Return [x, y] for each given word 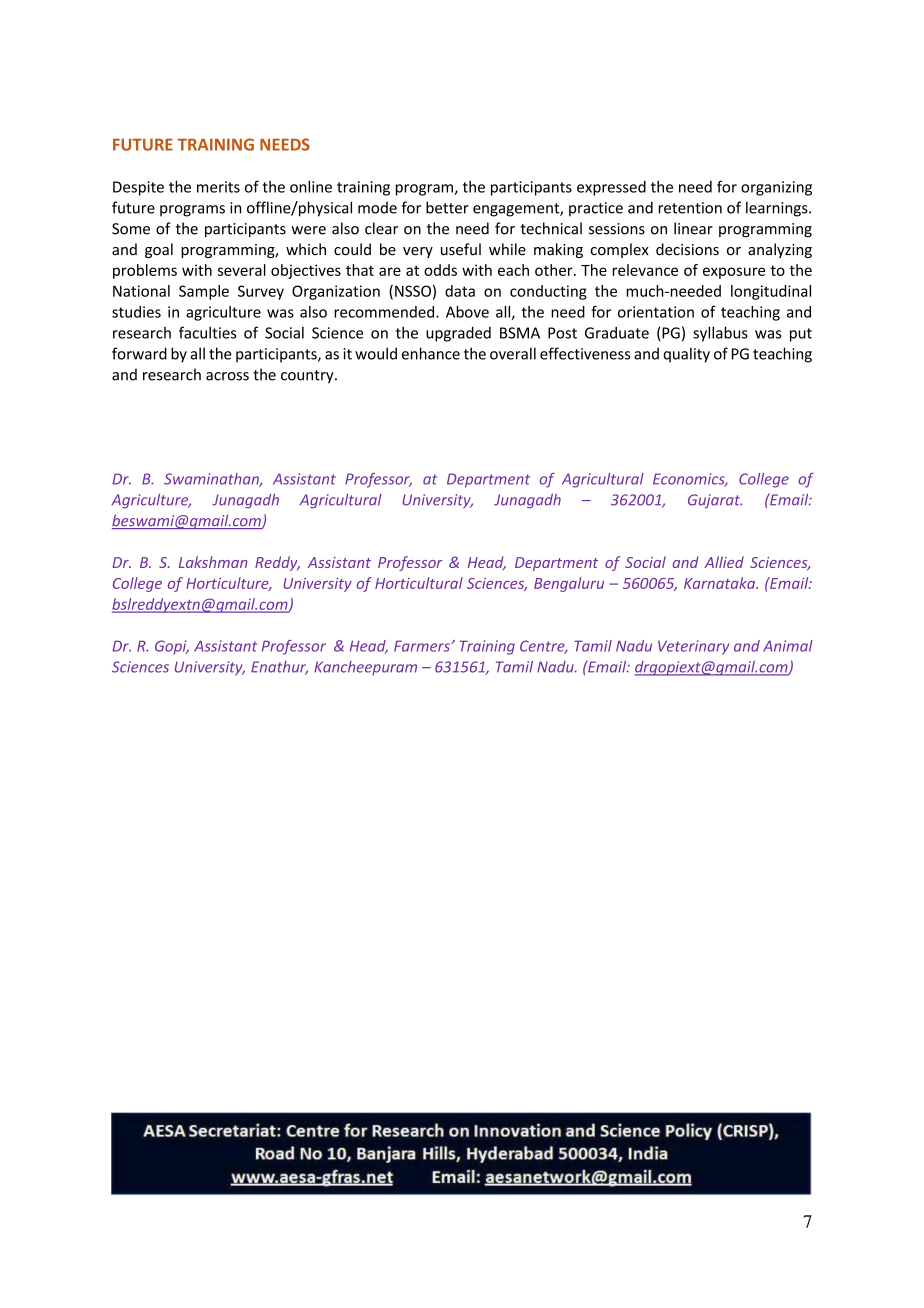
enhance [431, 353]
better [447, 207]
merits [218, 187]
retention [690, 208]
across [227, 376]
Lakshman [213, 562]
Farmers [423, 646]
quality [686, 355]
